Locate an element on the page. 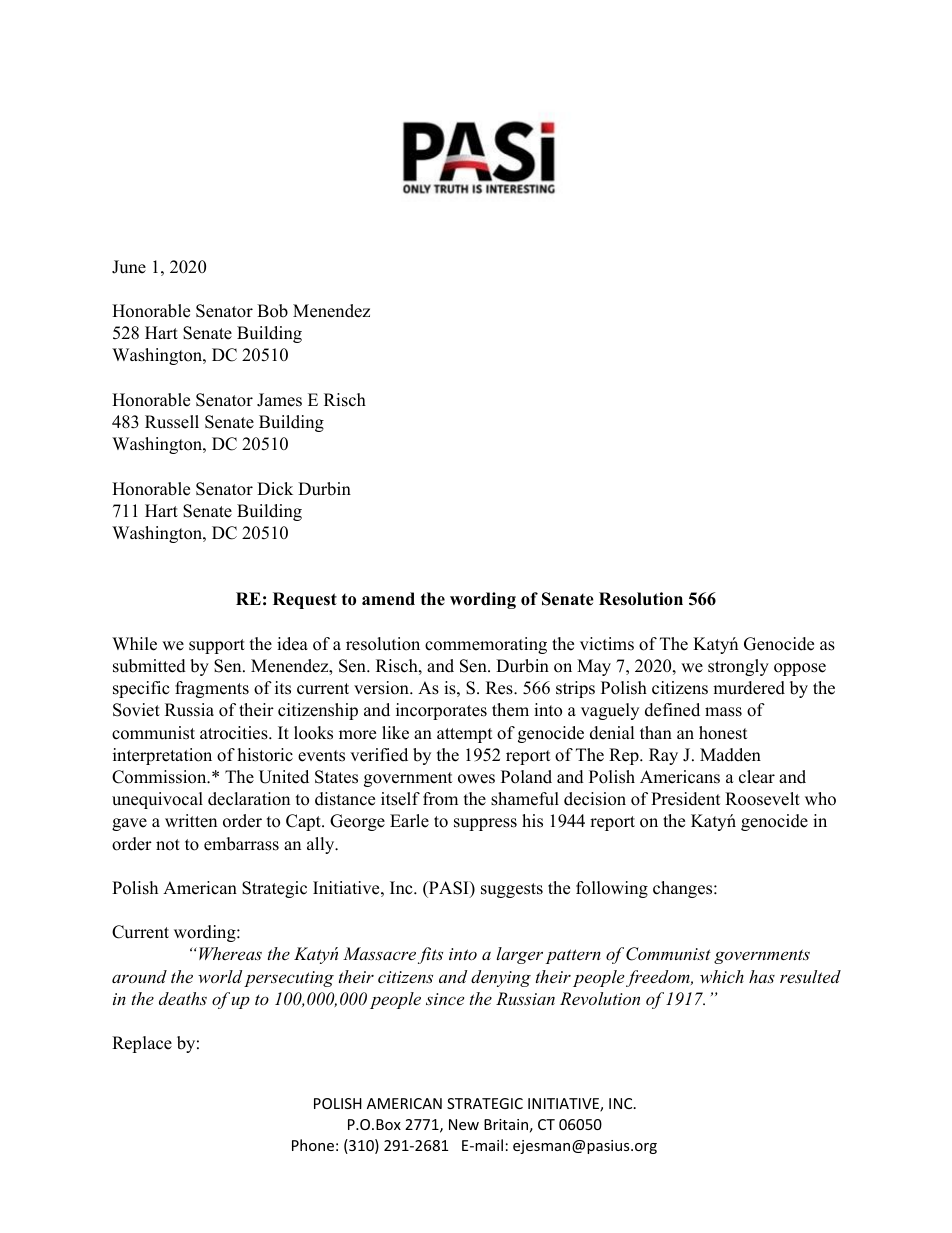 Image resolution: width=952 pixels, height=1233 pixels. incorporates is located at coordinates (441, 711).
